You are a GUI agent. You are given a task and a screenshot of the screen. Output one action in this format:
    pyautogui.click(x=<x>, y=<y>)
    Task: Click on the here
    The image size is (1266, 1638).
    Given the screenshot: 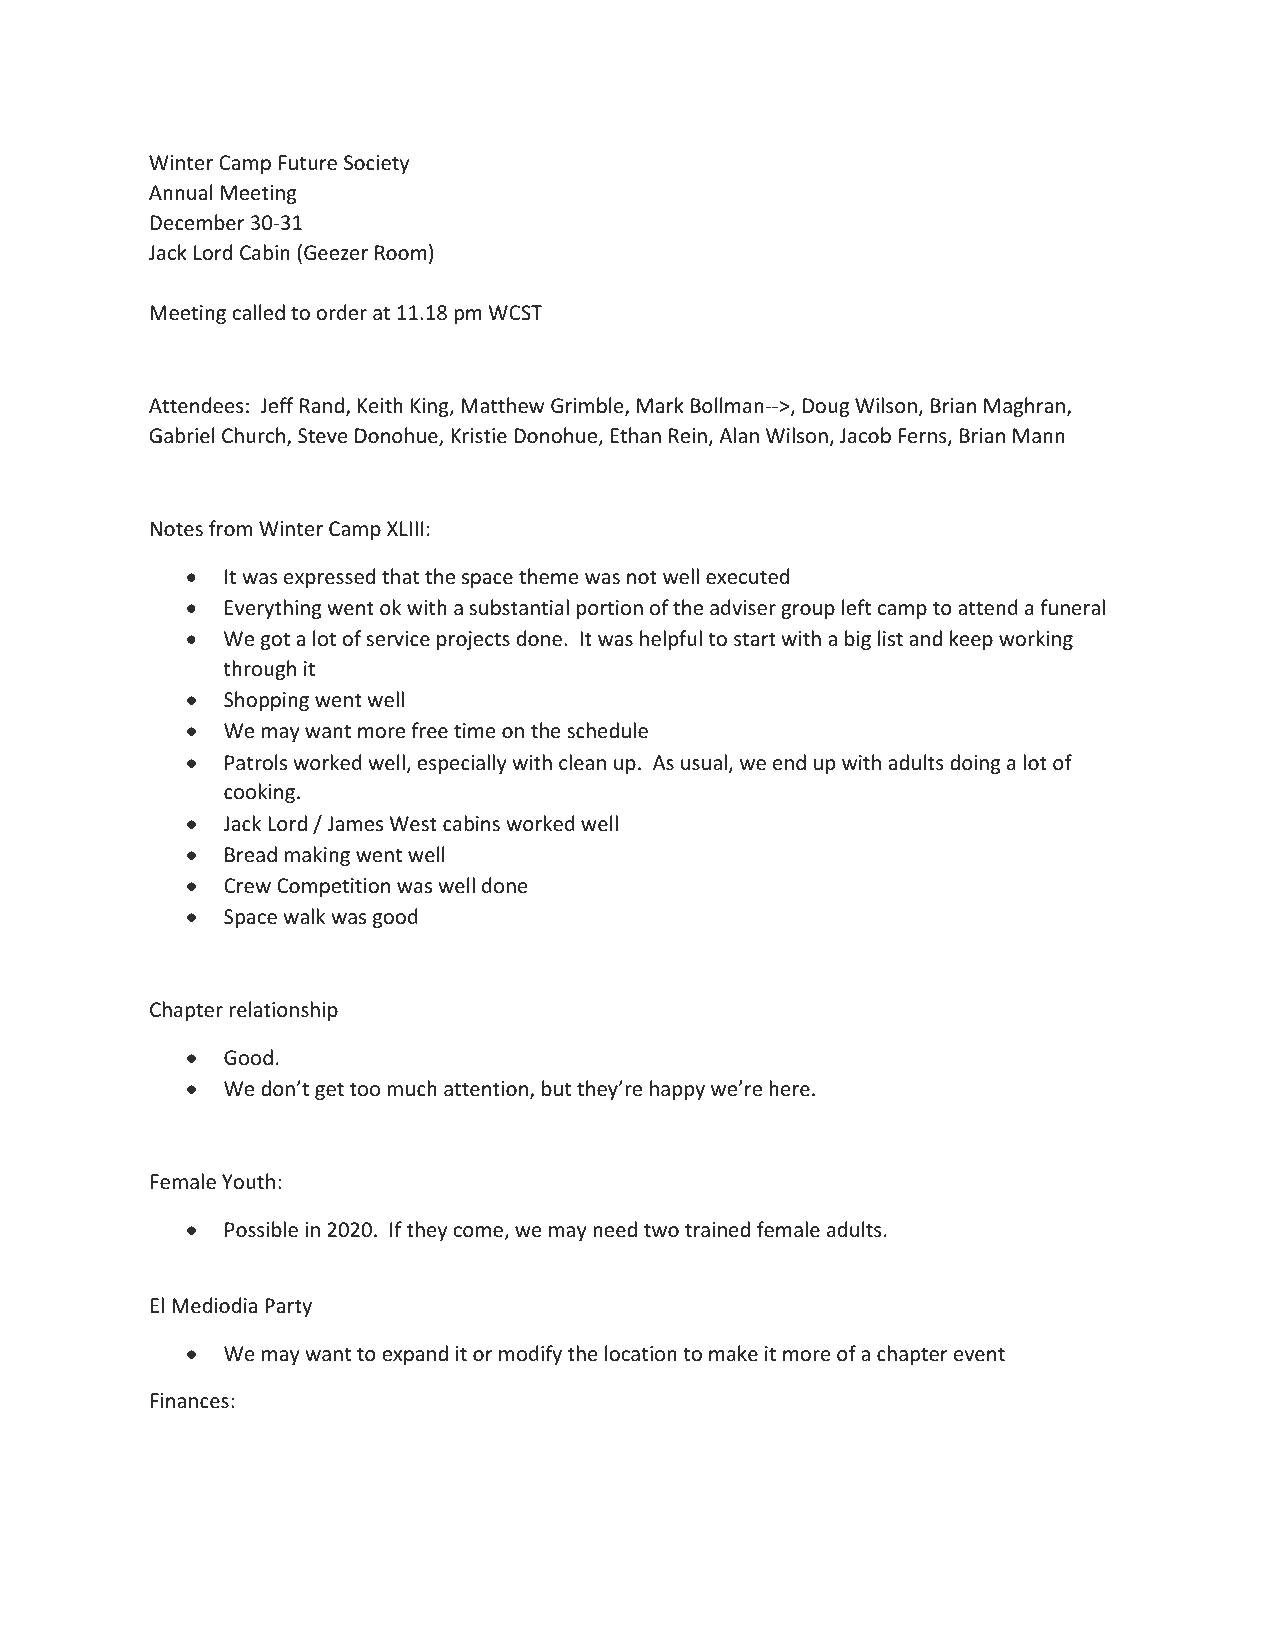 What is the action you would take?
    pyautogui.click(x=789, y=1088)
